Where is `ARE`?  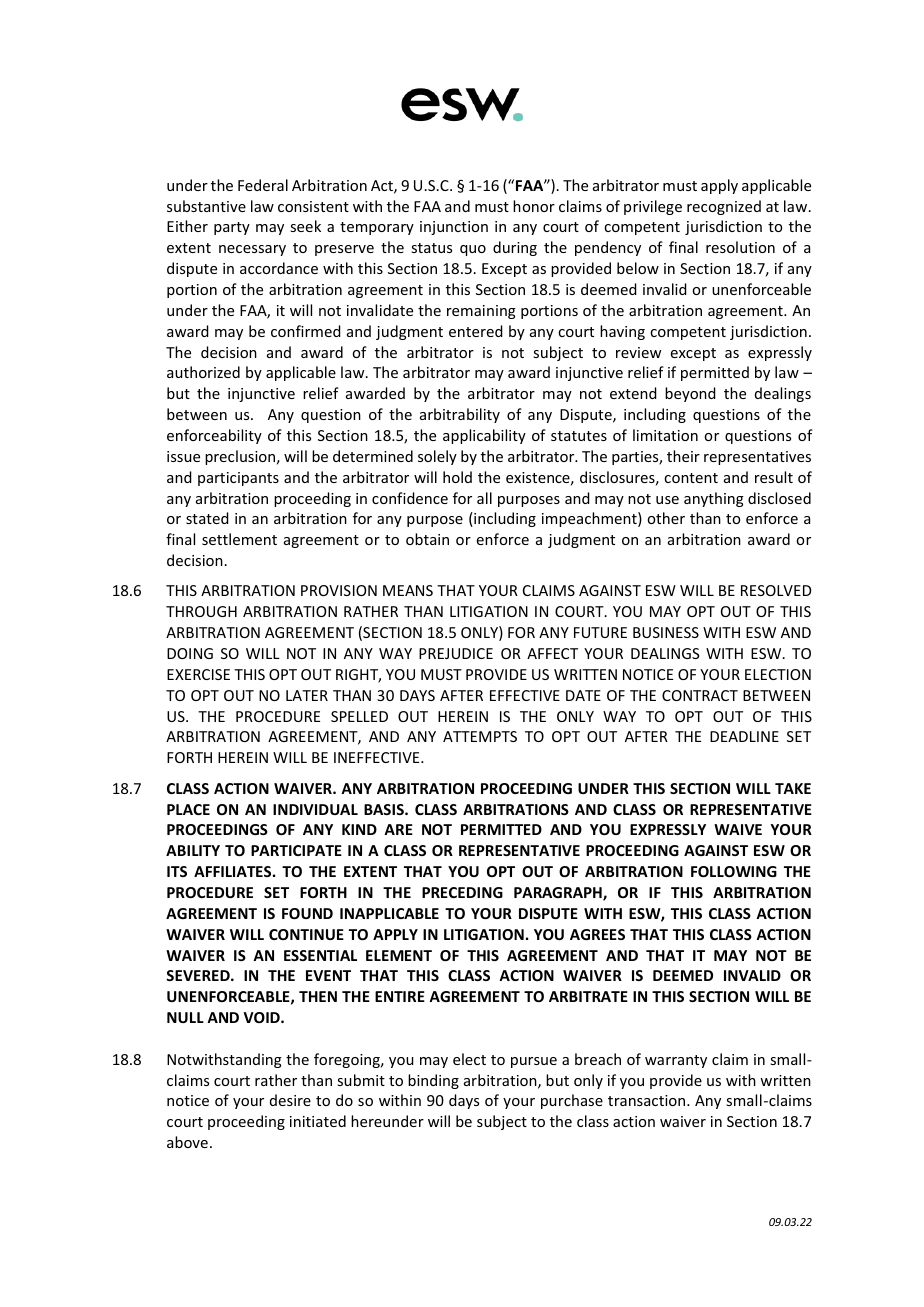
ARE is located at coordinates (398, 829).
